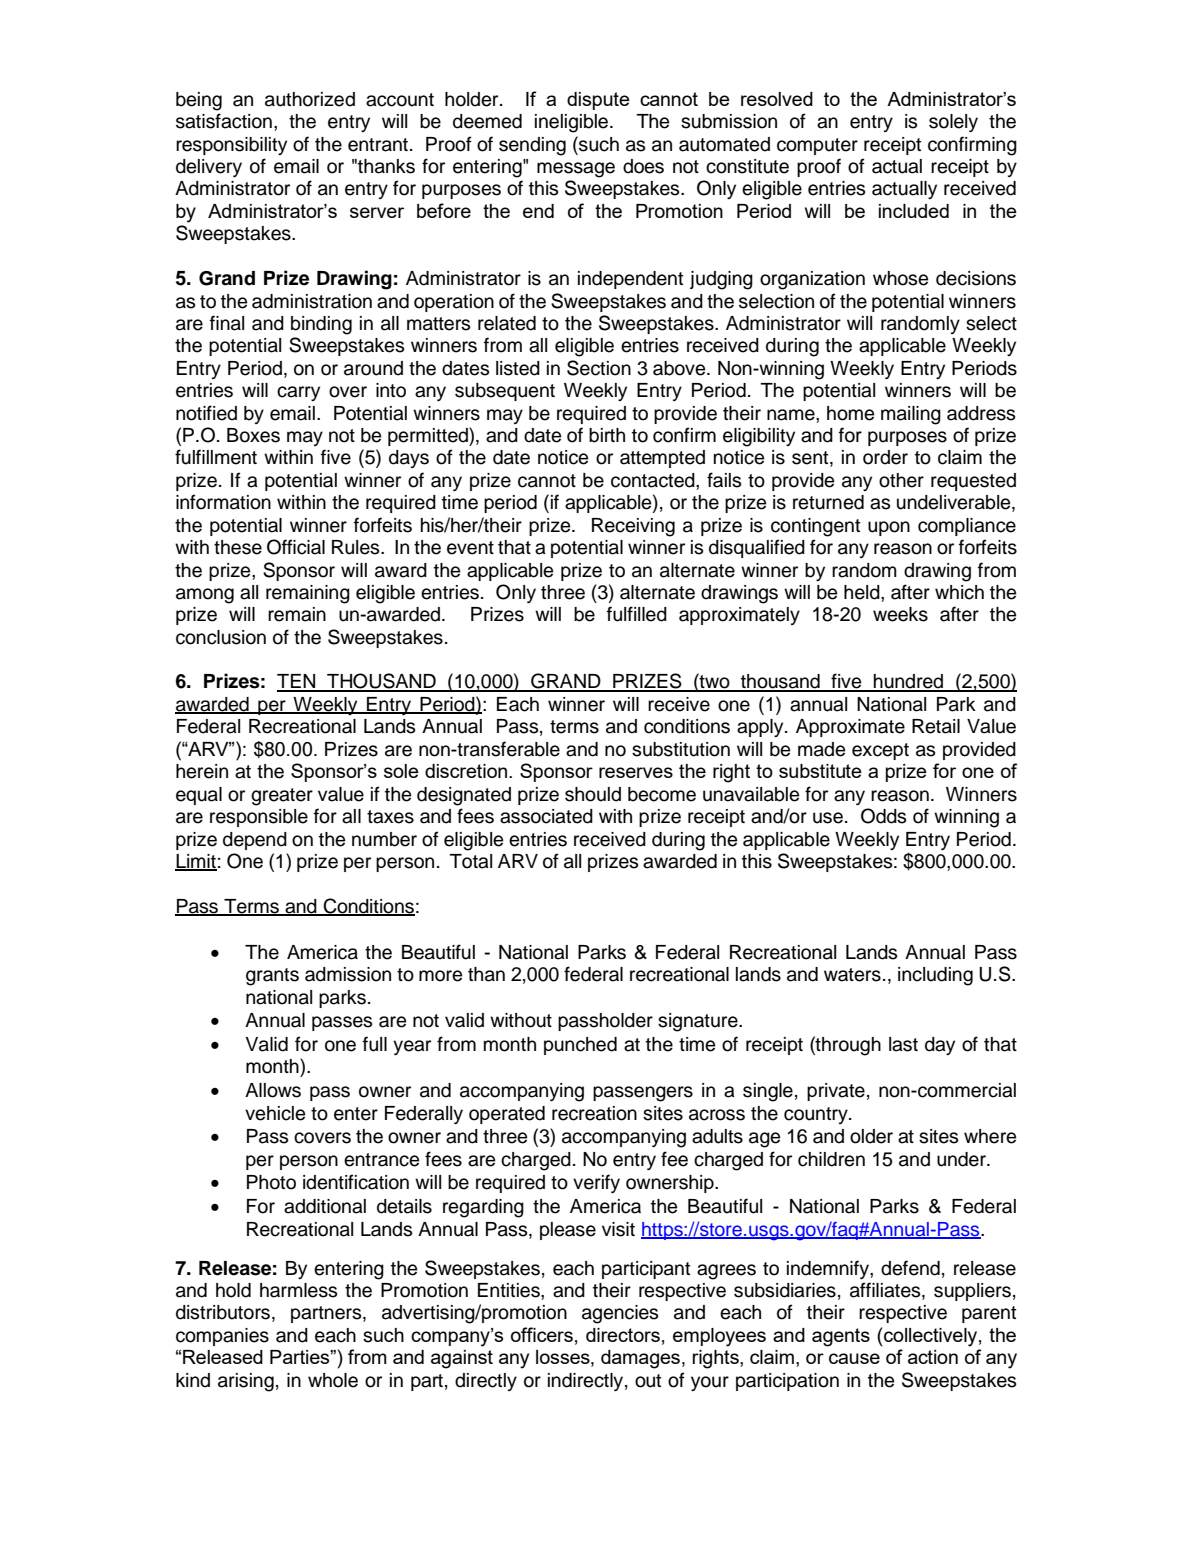 The image size is (1192, 1543). Describe the element at coordinates (817, 146) in the page. I see `computer` at that location.
